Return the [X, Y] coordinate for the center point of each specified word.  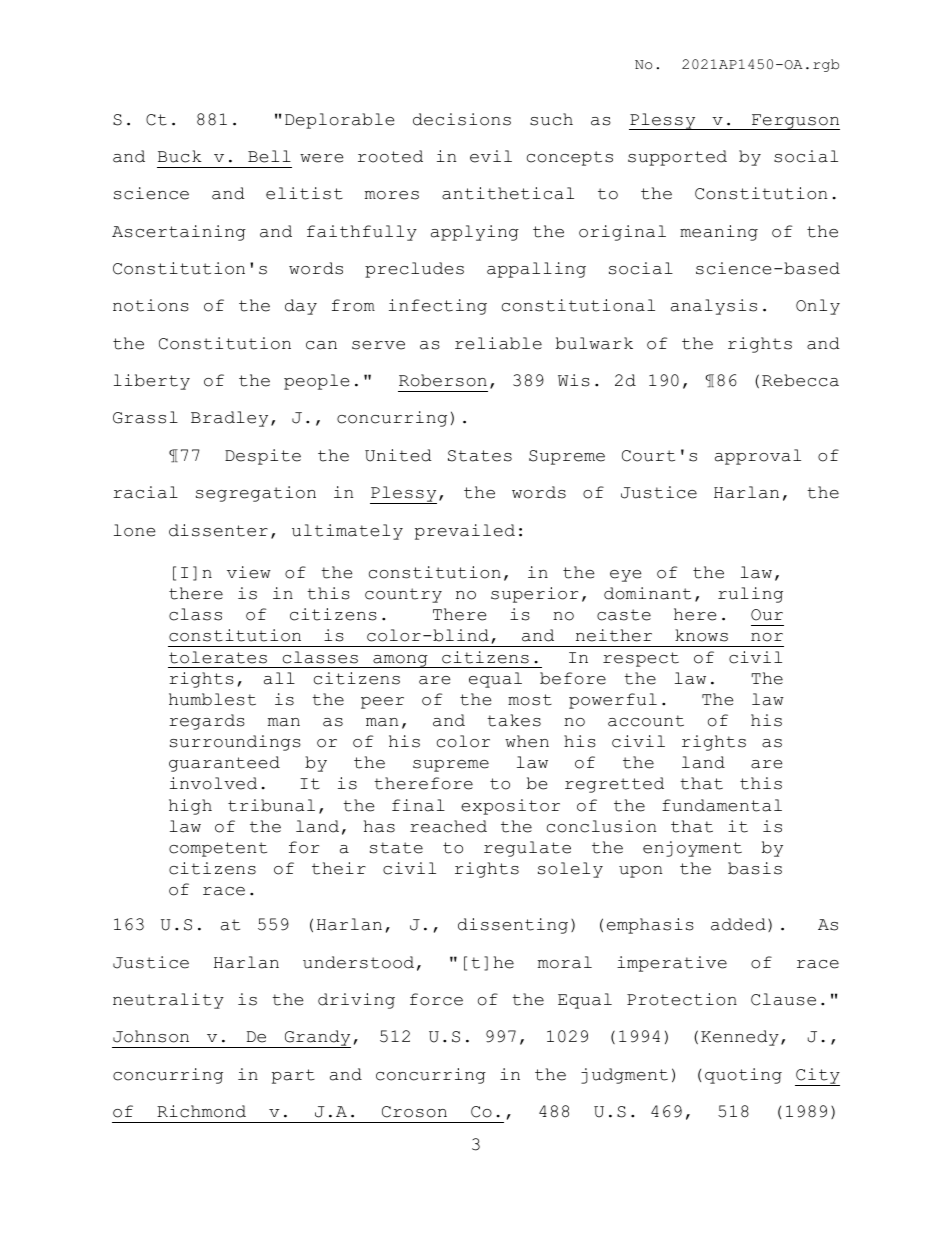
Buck [180, 156]
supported [677, 158]
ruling [750, 595]
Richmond [201, 1111]
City [817, 1077]
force [436, 999]
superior [534, 595]
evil [491, 156]
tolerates [218, 657]
